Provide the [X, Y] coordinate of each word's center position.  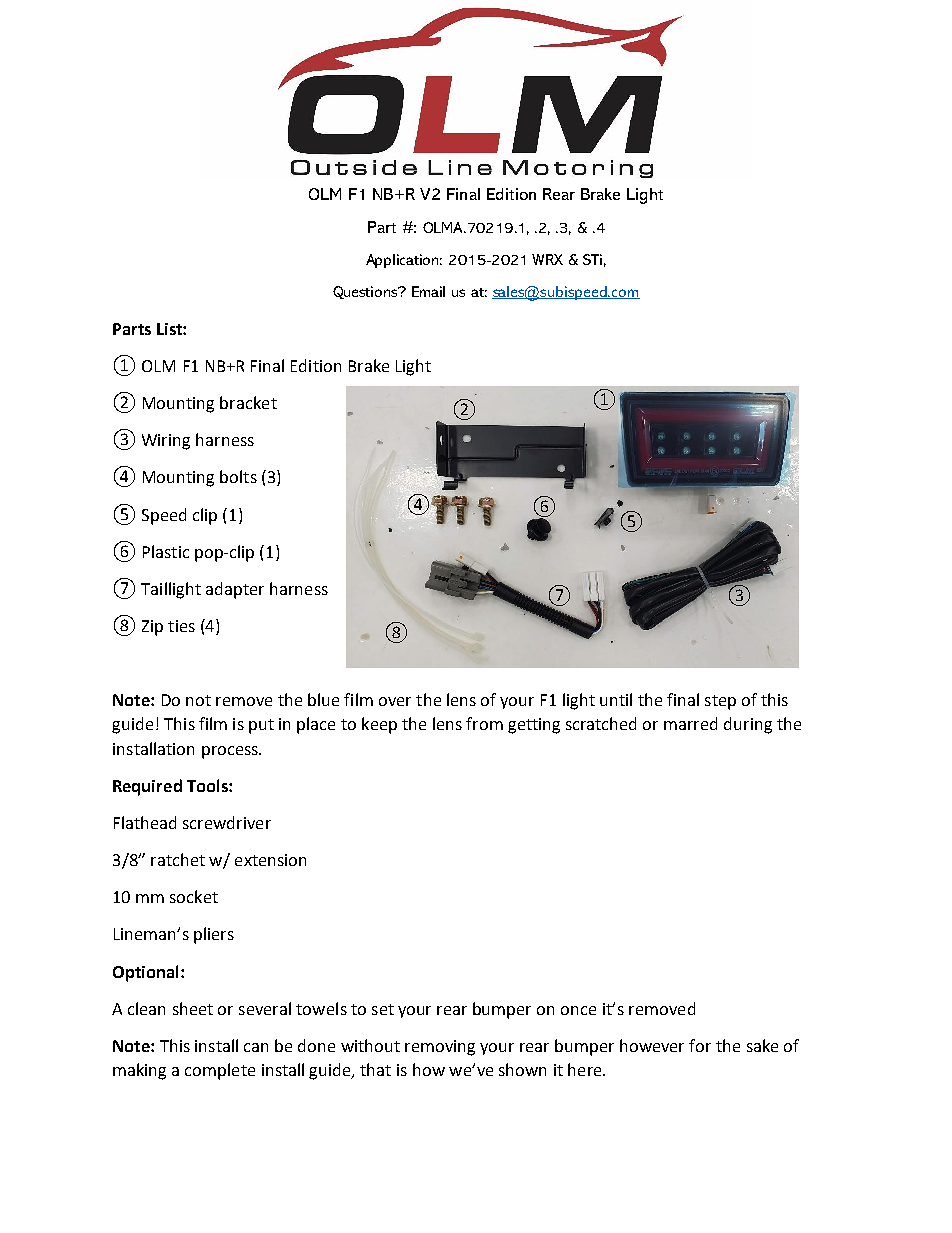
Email [428, 291]
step [720, 702]
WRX [547, 259]
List [170, 329]
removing [440, 1048]
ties [181, 626]
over [395, 701]
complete [220, 1071]
